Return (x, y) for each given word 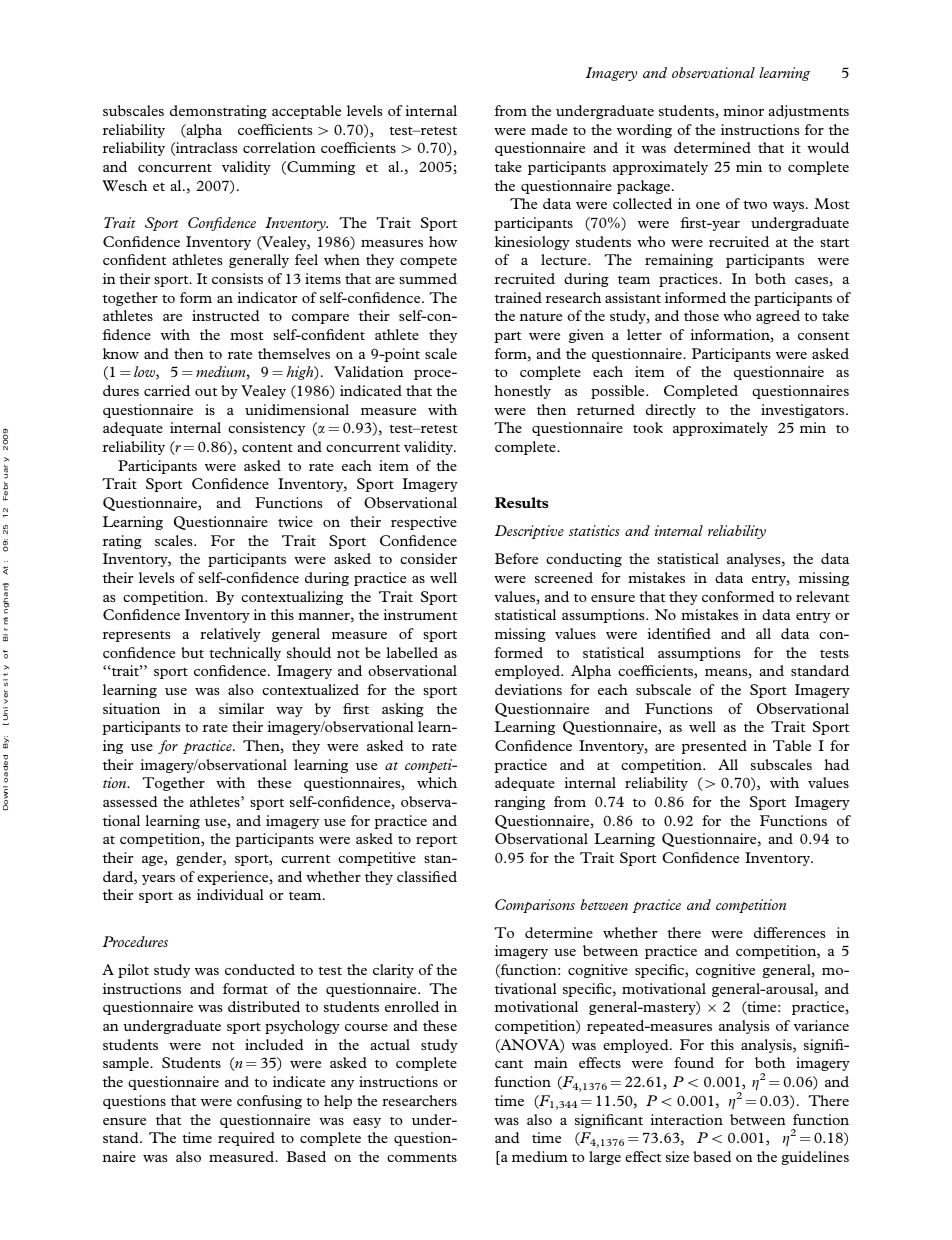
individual (230, 894)
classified (427, 876)
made (549, 129)
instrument (420, 614)
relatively (230, 635)
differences (790, 932)
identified (679, 633)
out (206, 392)
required (246, 1139)
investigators (804, 411)
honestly (522, 392)
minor (743, 110)
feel (306, 259)
